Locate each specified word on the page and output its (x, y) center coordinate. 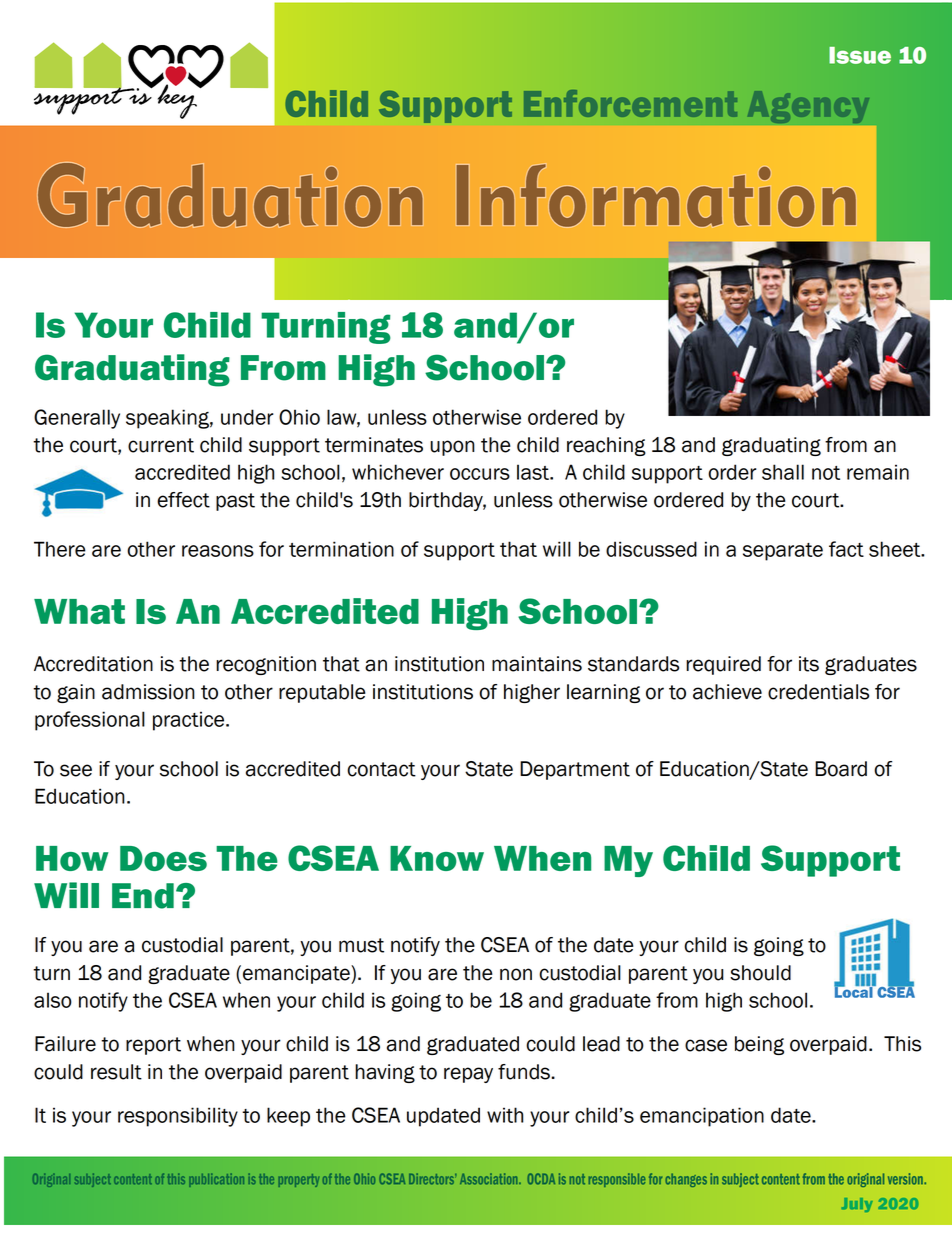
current (161, 445)
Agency (808, 107)
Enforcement (630, 103)
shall (783, 472)
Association (490, 1179)
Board (841, 769)
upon (452, 448)
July (857, 1205)
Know (437, 858)
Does (163, 858)
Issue (860, 55)
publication (216, 1180)
